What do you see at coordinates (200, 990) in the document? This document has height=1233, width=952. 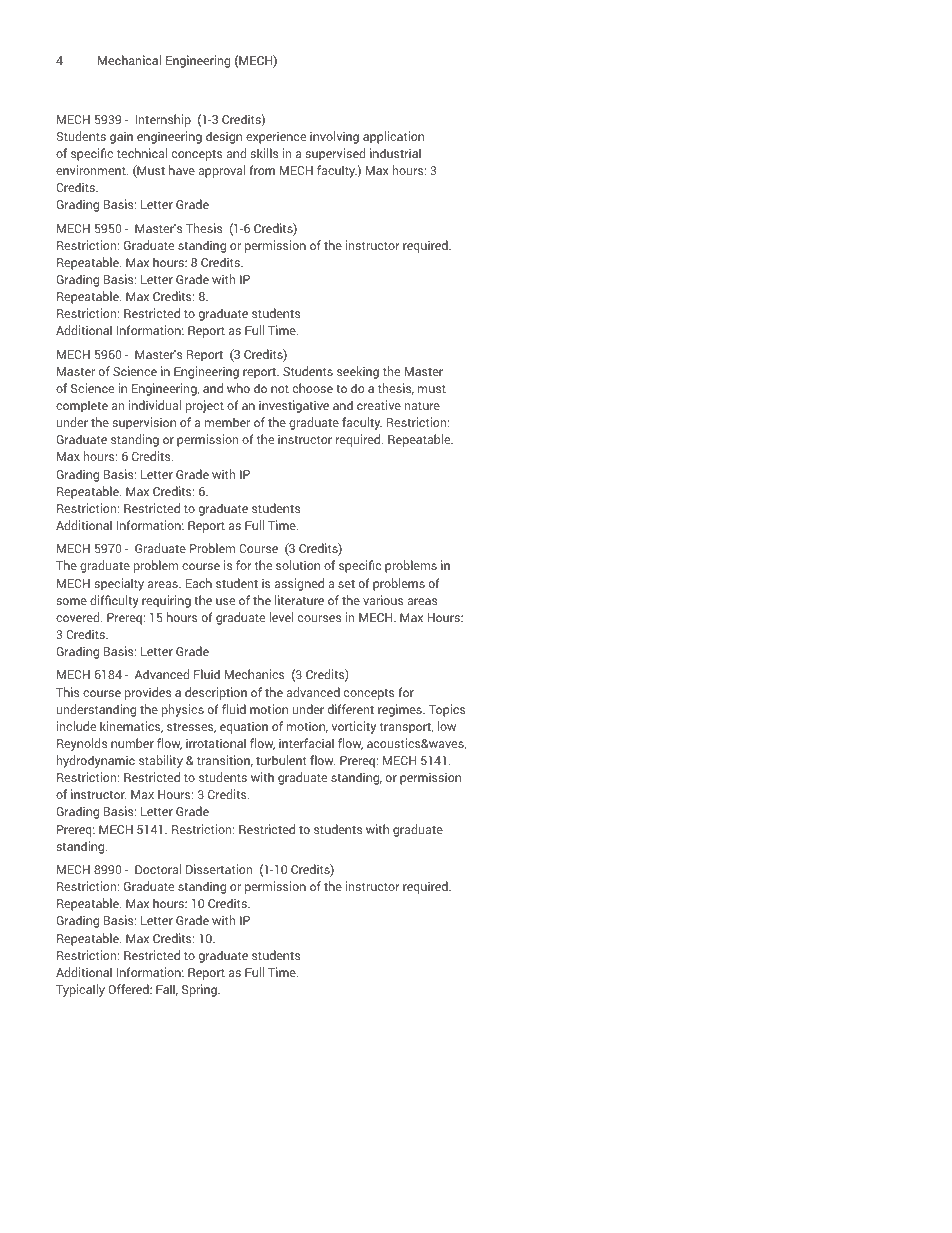 I see `Spring` at bounding box center [200, 990].
